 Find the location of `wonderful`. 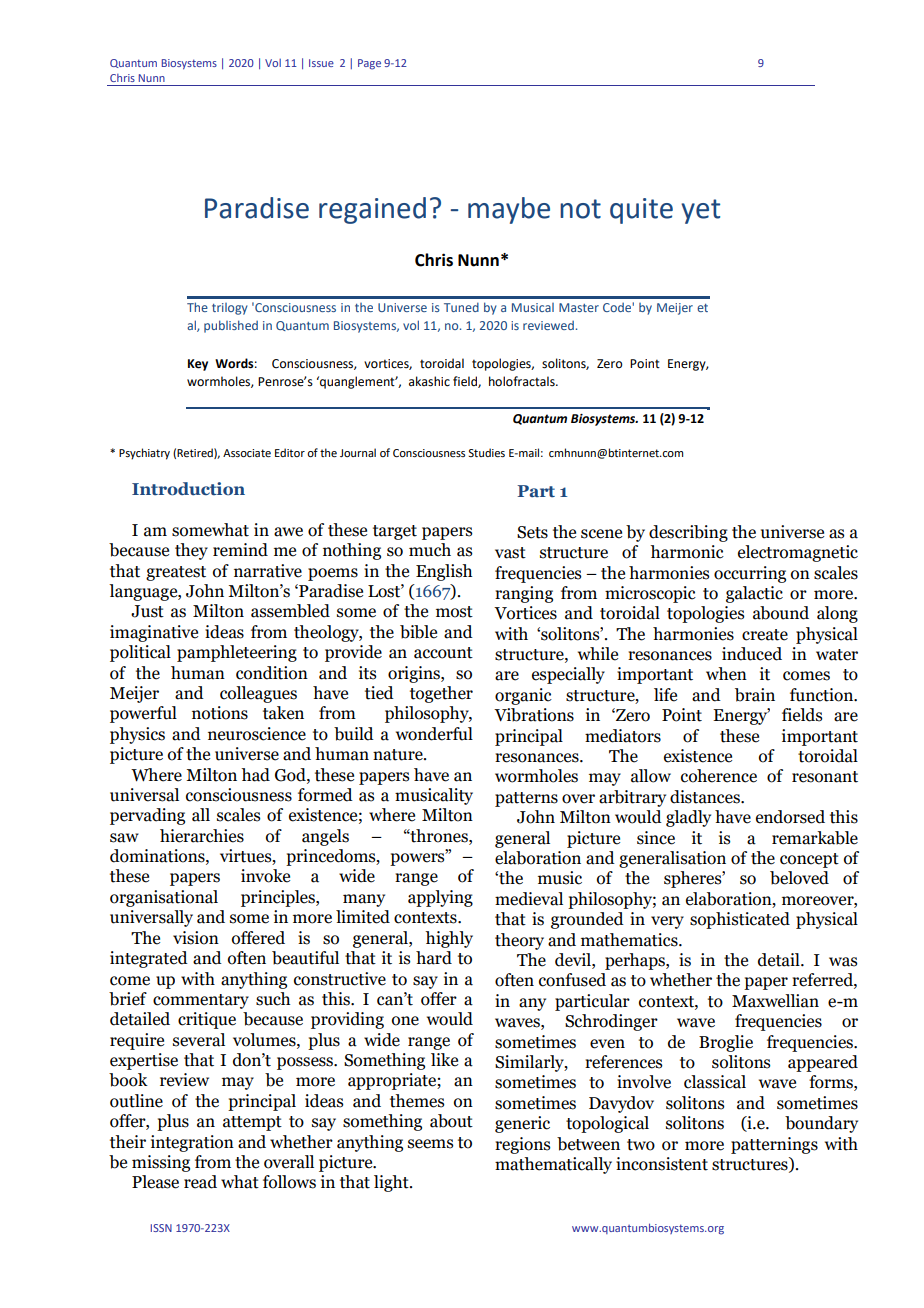

wonderful is located at coordinates (434, 734).
